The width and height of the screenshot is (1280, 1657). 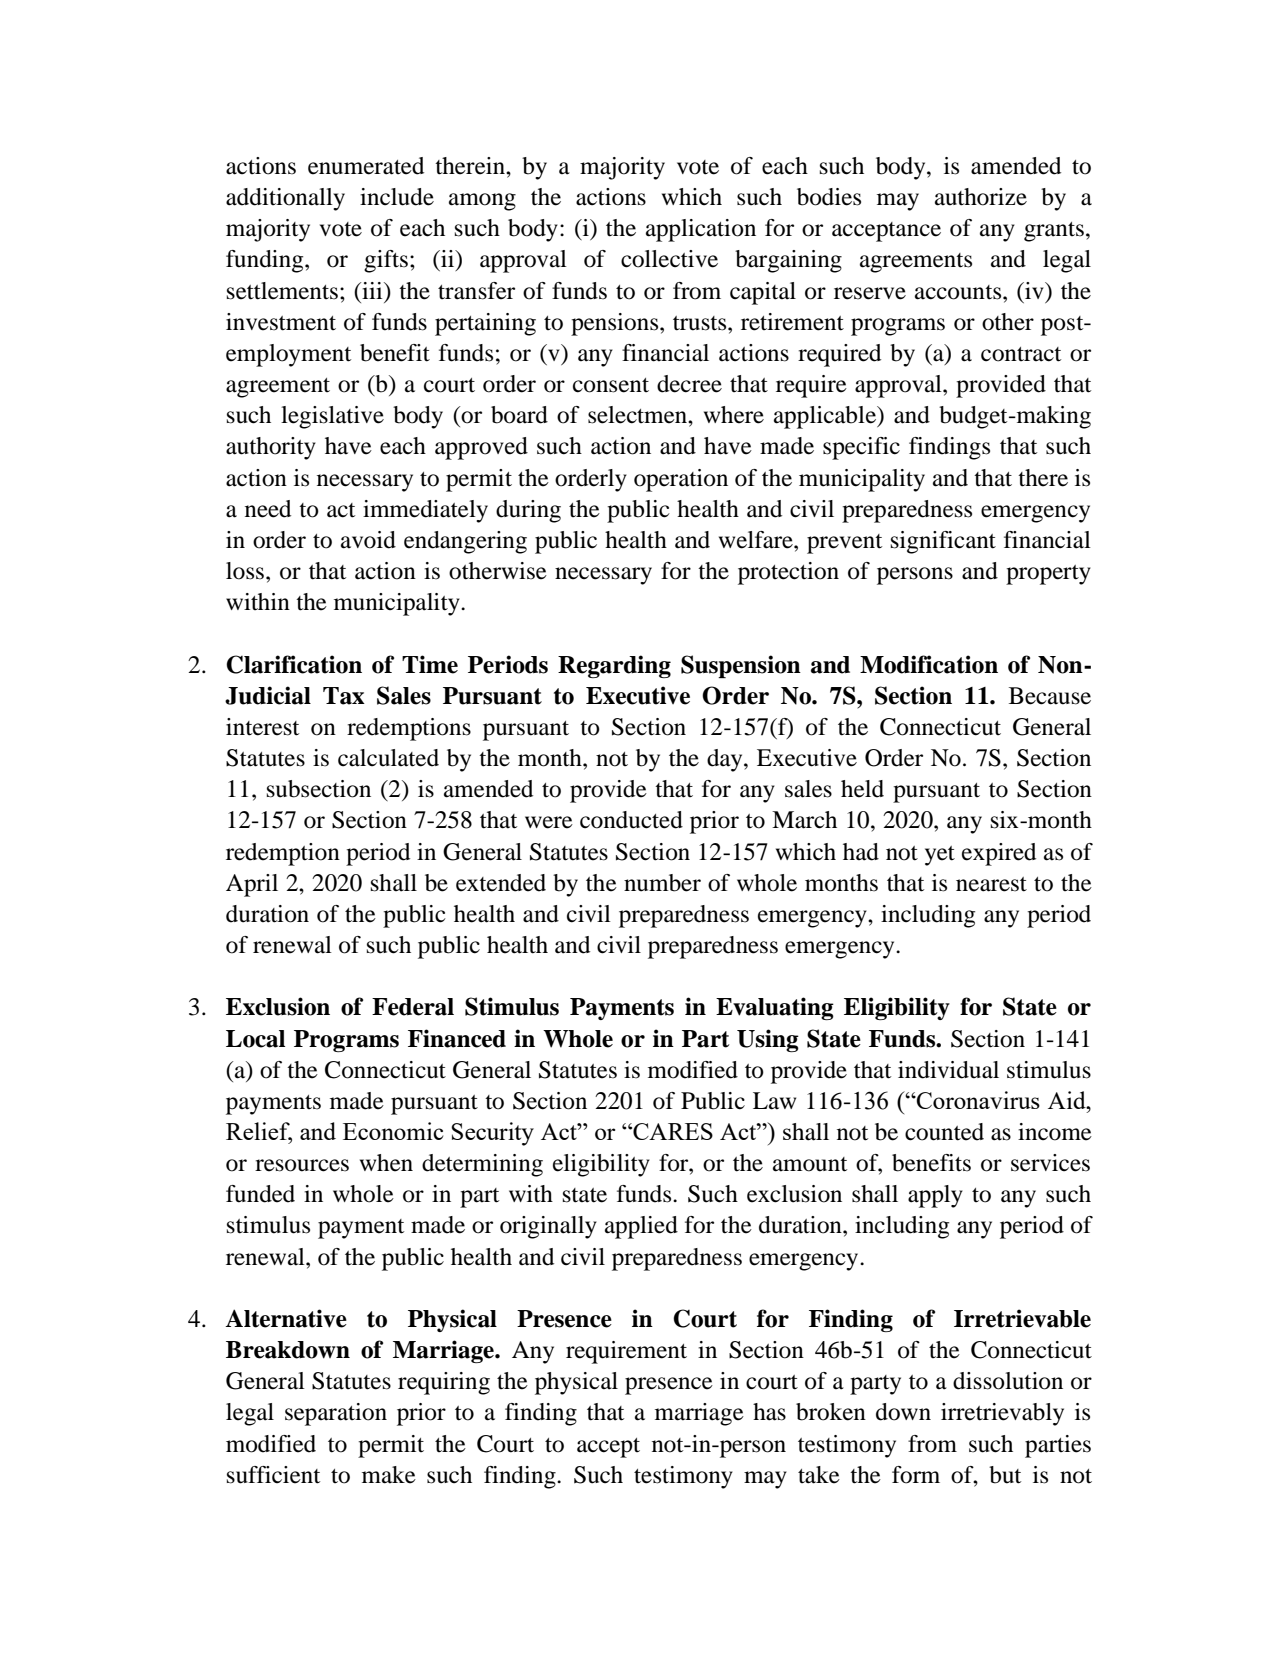 I want to click on separation, so click(x=336, y=1414).
